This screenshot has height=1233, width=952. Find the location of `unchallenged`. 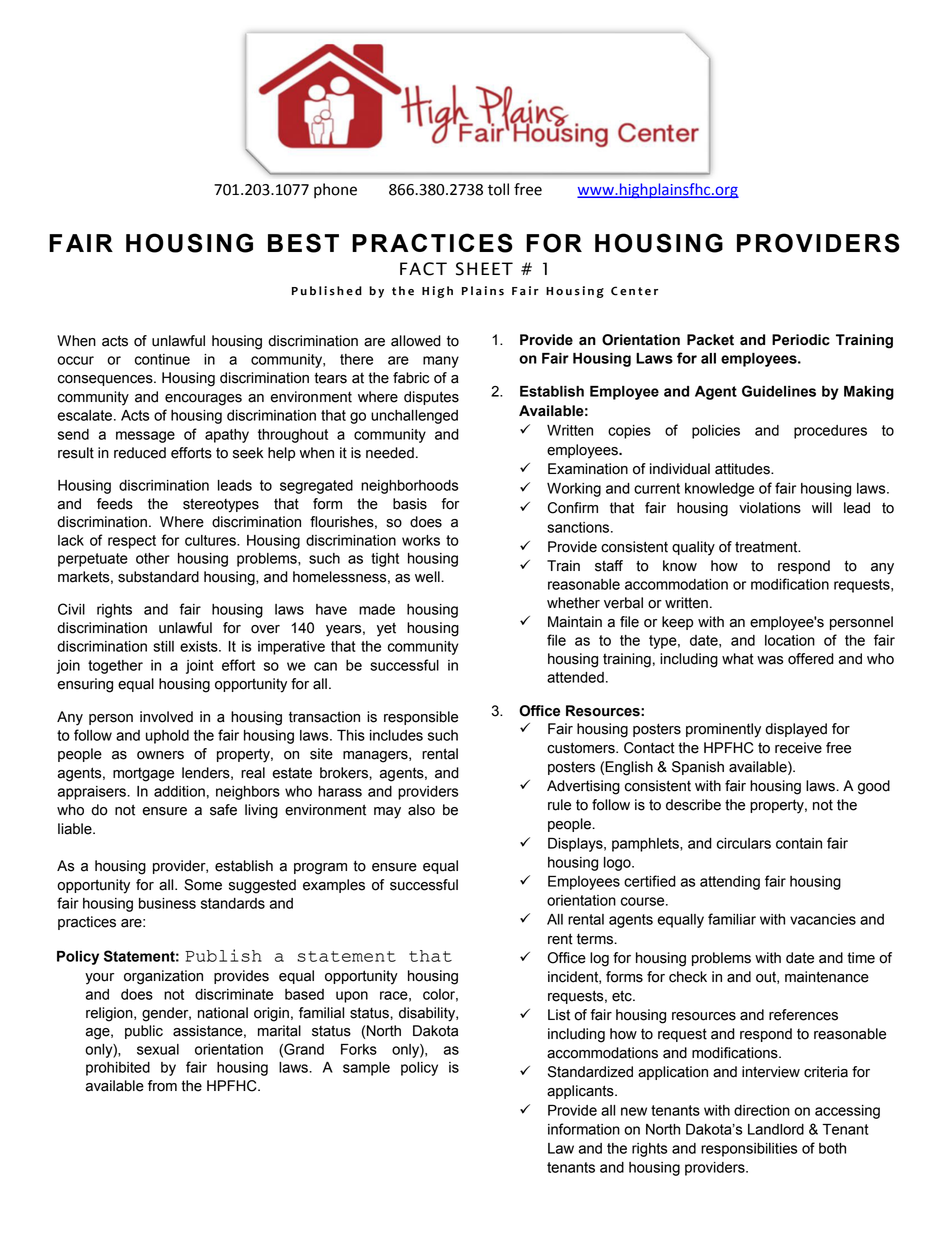

unchallenged is located at coordinates (414, 417).
